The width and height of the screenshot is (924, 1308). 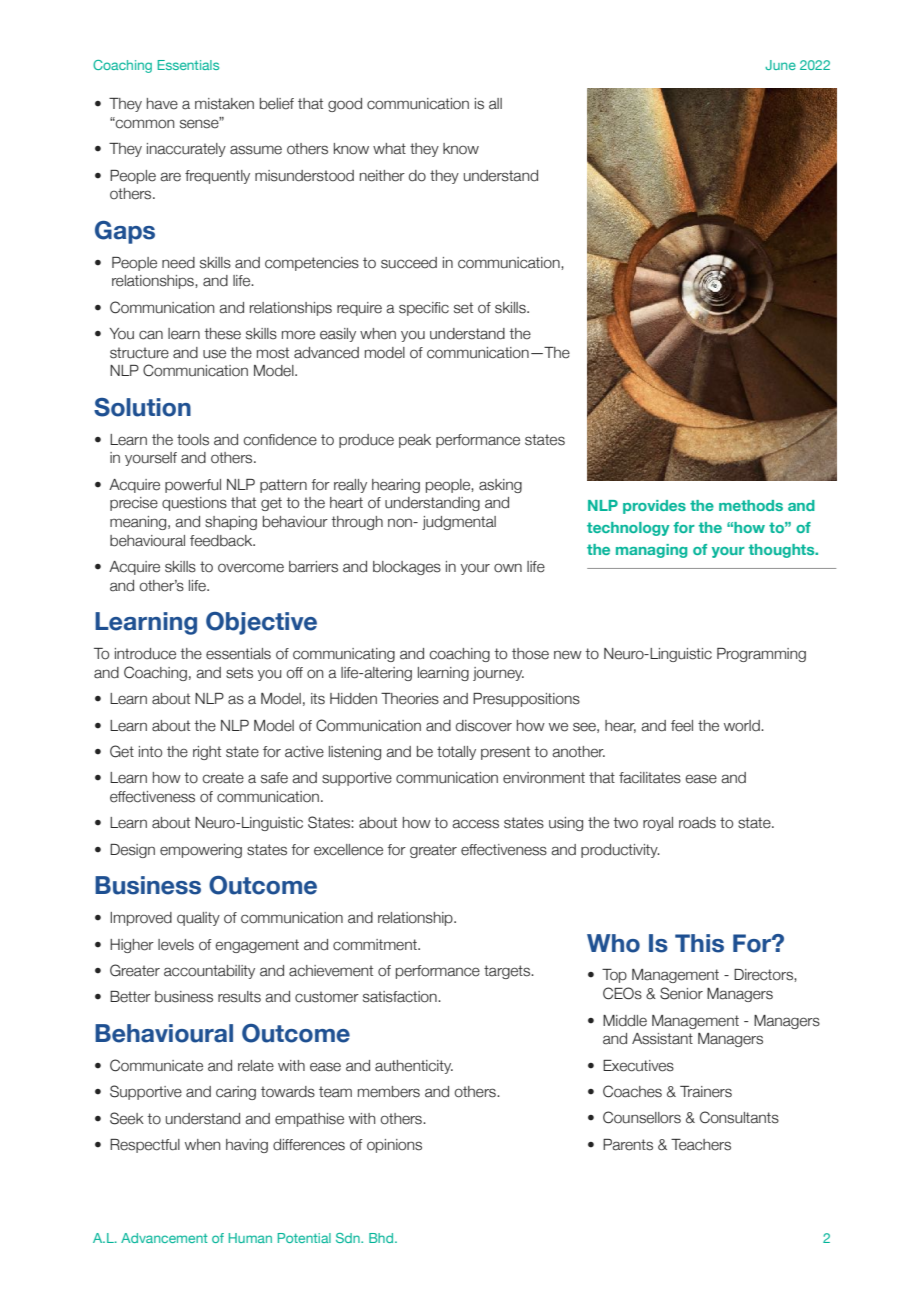 What do you see at coordinates (498, 674) in the screenshot?
I see `journey` at bounding box center [498, 674].
